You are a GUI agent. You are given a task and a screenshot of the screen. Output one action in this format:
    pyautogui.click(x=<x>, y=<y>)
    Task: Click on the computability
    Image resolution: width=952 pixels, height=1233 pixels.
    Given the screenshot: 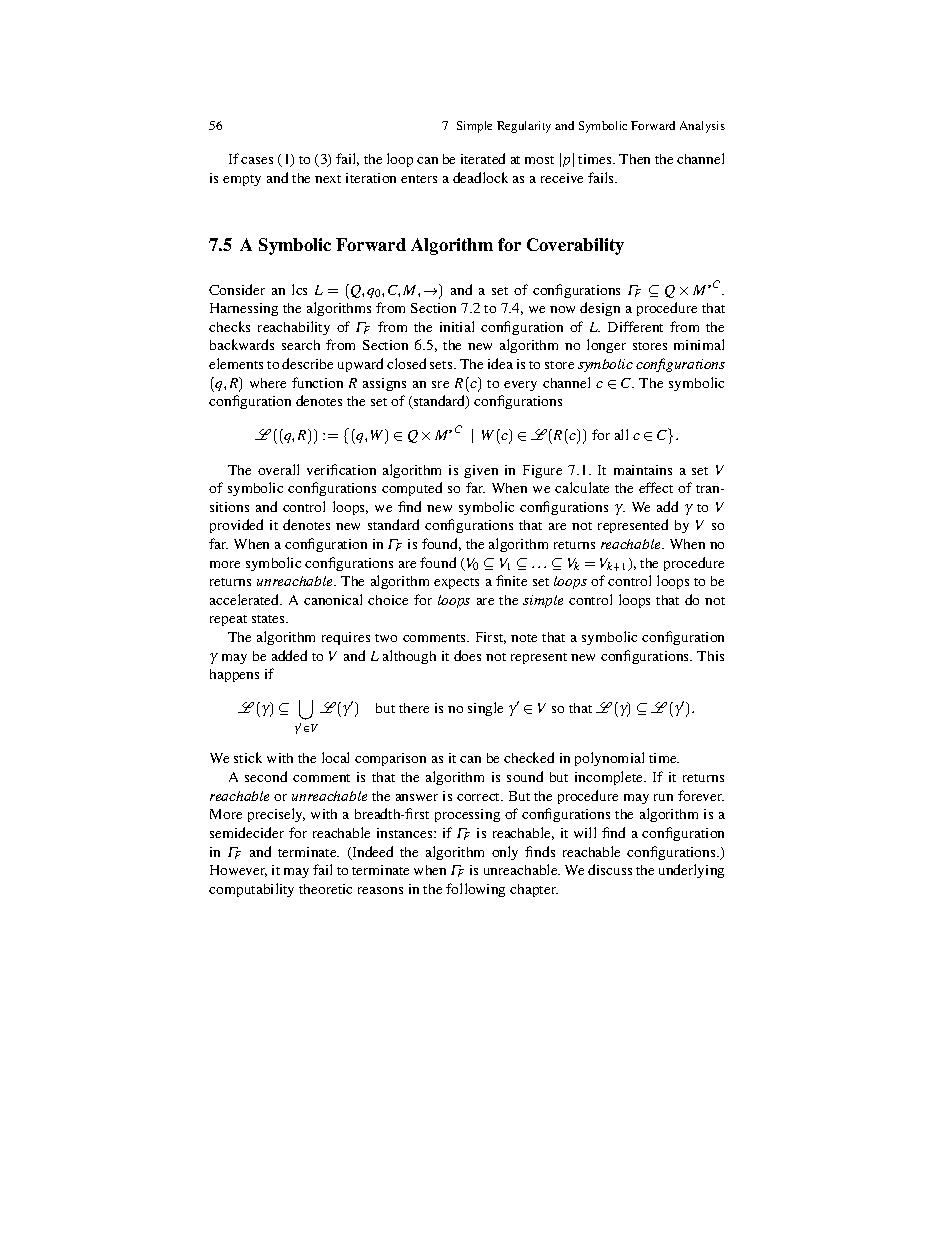 What is the action you would take?
    pyautogui.click(x=251, y=890)
